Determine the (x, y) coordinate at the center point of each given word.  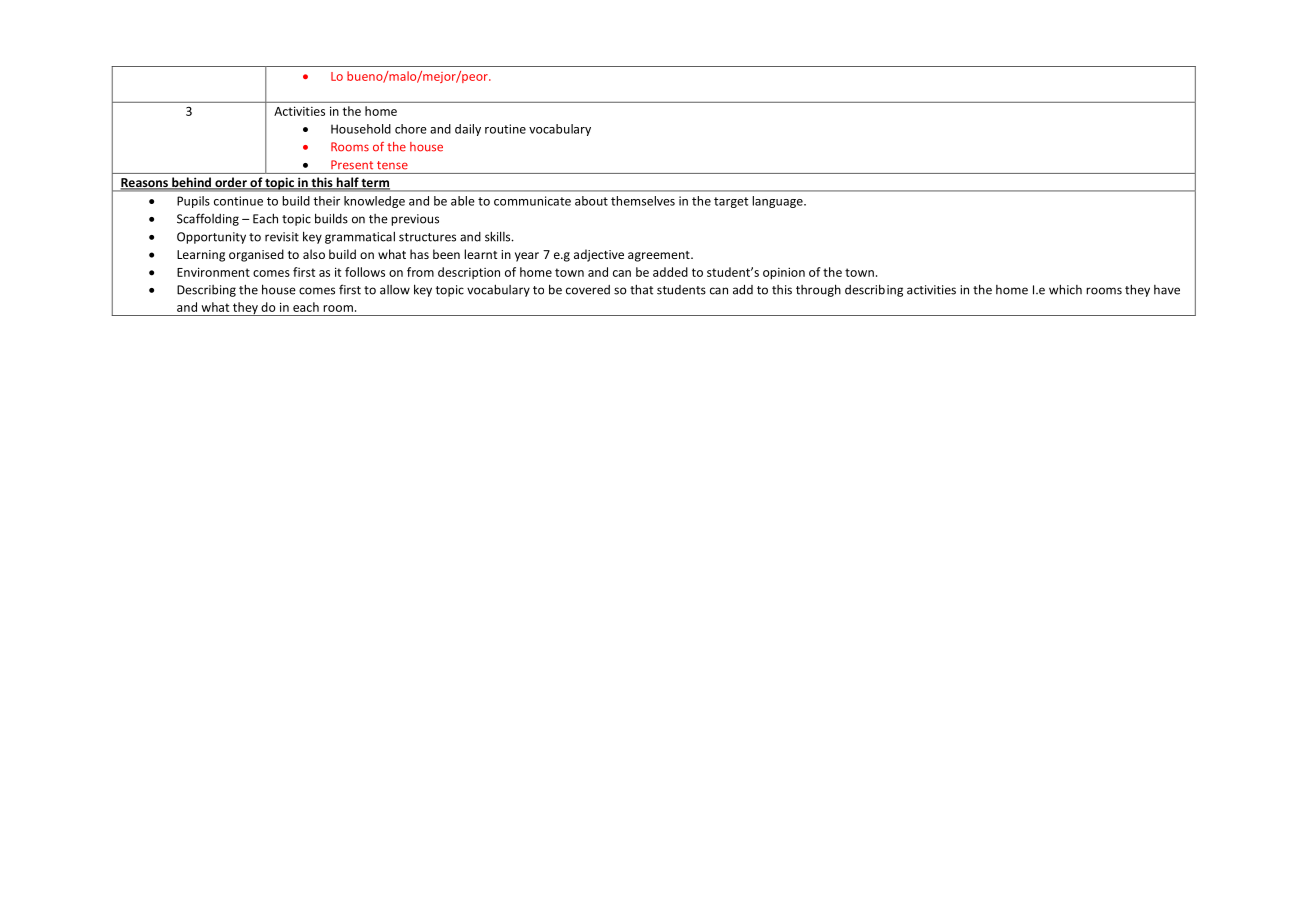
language (778, 202)
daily (468, 130)
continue (238, 201)
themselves (643, 201)
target (731, 202)
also (314, 254)
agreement (660, 256)
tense (392, 165)
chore (411, 129)
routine (505, 129)
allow (395, 290)
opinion (784, 273)
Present (352, 165)
